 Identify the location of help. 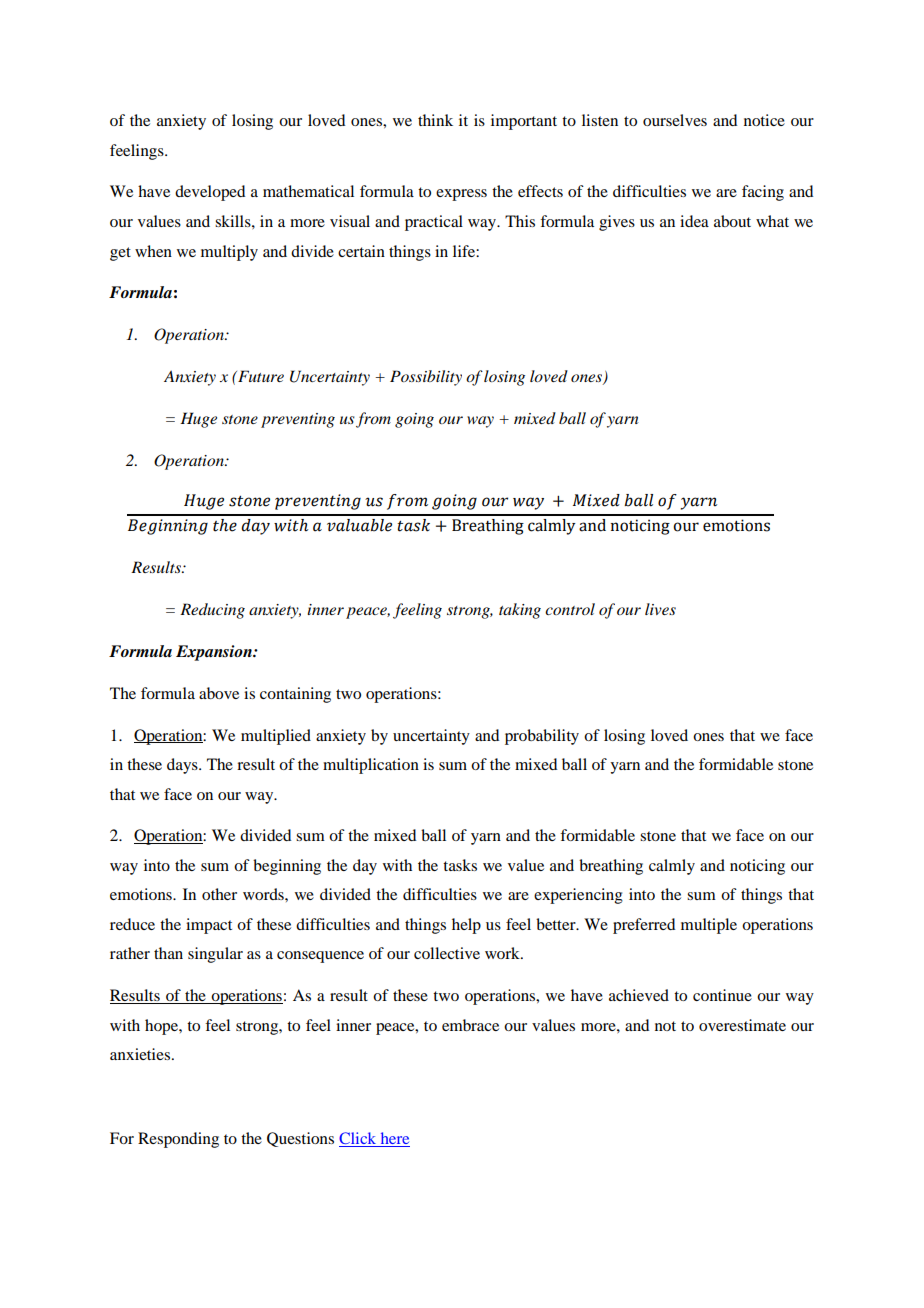
(466, 926).
